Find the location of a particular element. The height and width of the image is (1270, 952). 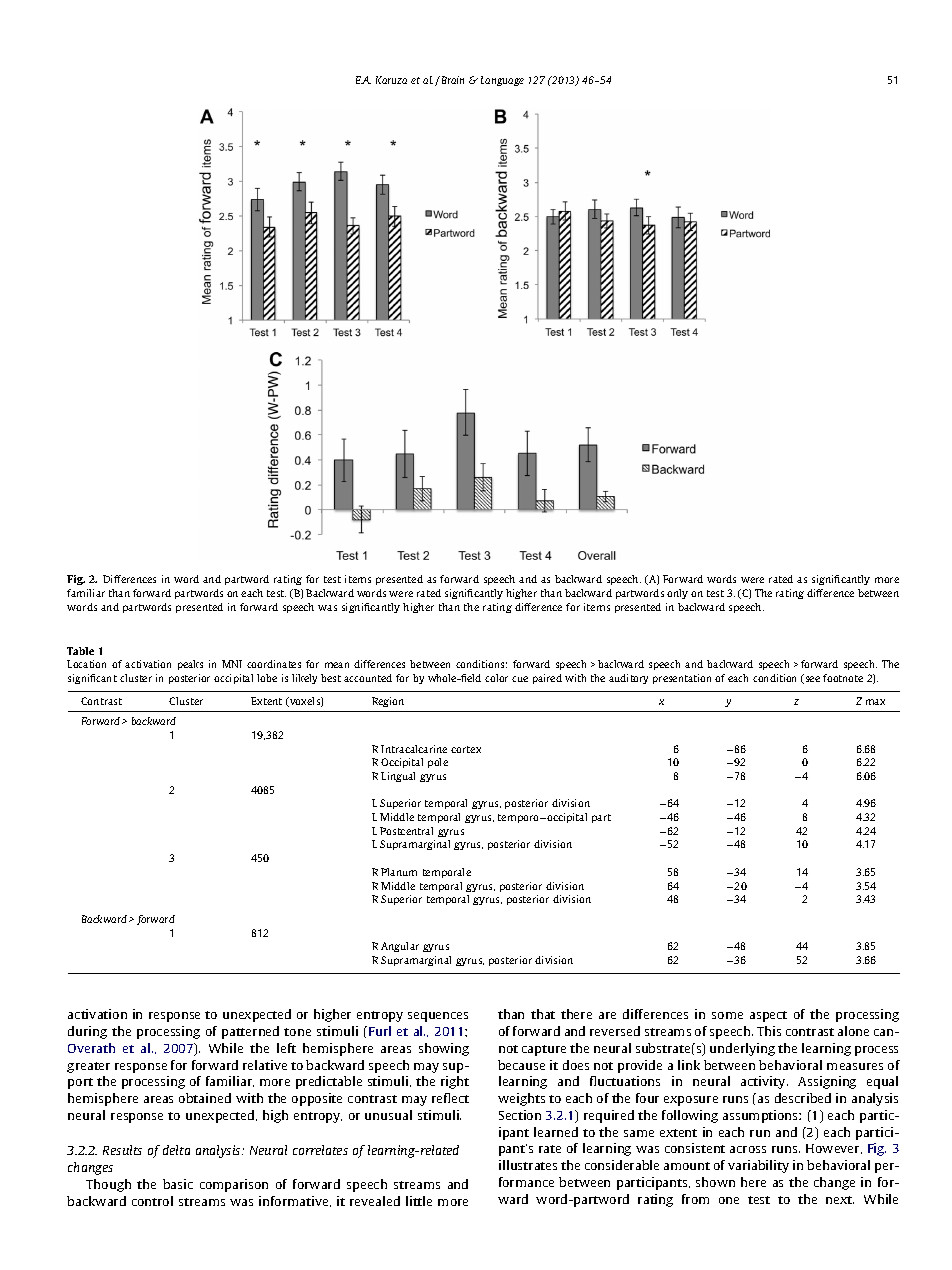

variability is located at coordinates (758, 1166).
